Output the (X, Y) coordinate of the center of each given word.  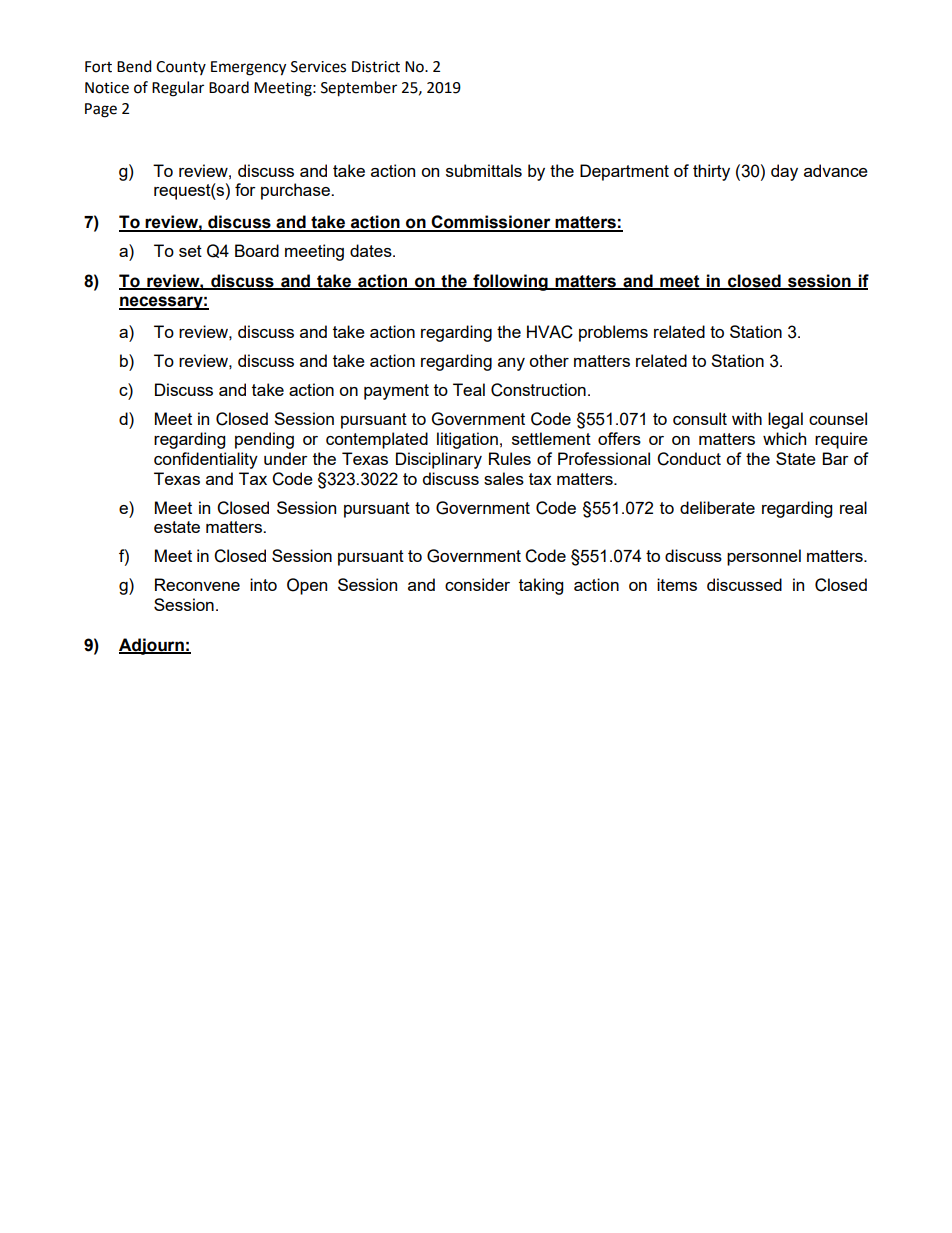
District (376, 67)
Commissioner (491, 223)
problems (613, 333)
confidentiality (206, 460)
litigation (467, 440)
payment (396, 392)
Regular (178, 89)
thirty (711, 172)
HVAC (550, 332)
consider (477, 584)
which (784, 438)
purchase (296, 191)
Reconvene (197, 584)
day (784, 172)
